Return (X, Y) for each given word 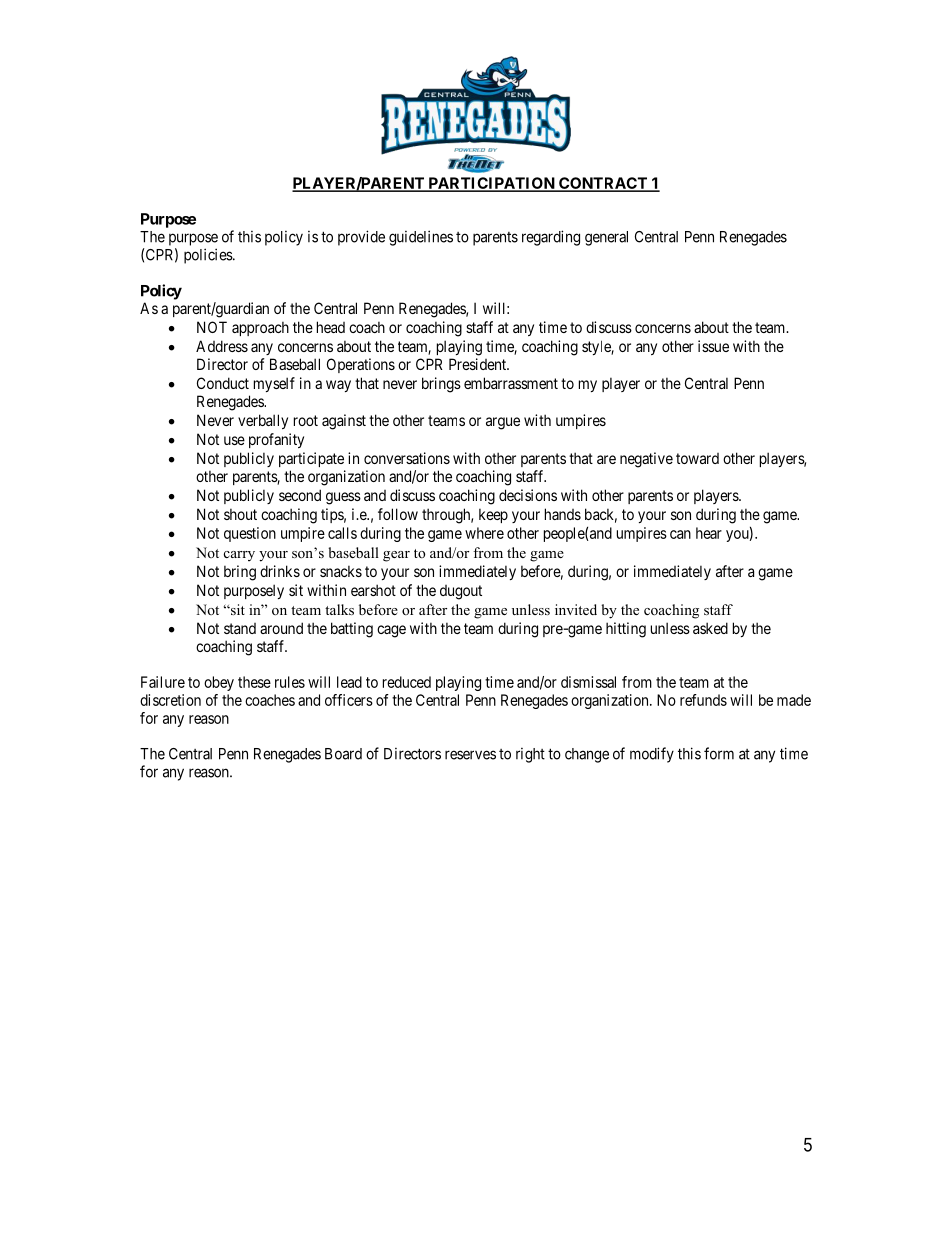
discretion (170, 700)
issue (713, 346)
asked (710, 628)
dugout (461, 592)
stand (240, 628)
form (719, 753)
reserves (470, 755)
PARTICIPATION (491, 184)
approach (260, 328)
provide (361, 238)
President (479, 364)
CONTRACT (603, 184)
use (234, 440)
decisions (528, 495)
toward (697, 458)
